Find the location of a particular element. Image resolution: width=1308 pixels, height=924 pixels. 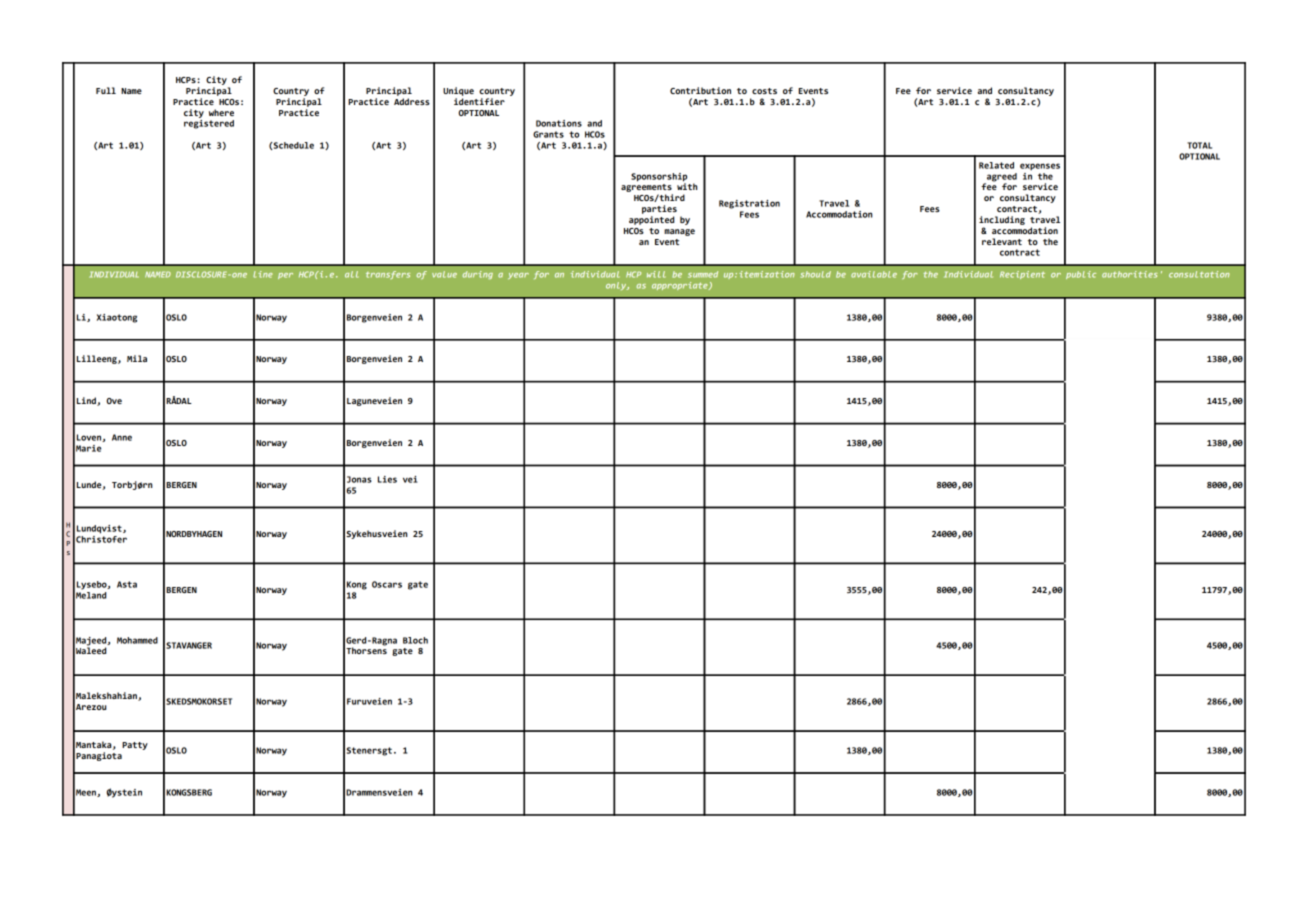

Lies is located at coordinates (387, 479).
